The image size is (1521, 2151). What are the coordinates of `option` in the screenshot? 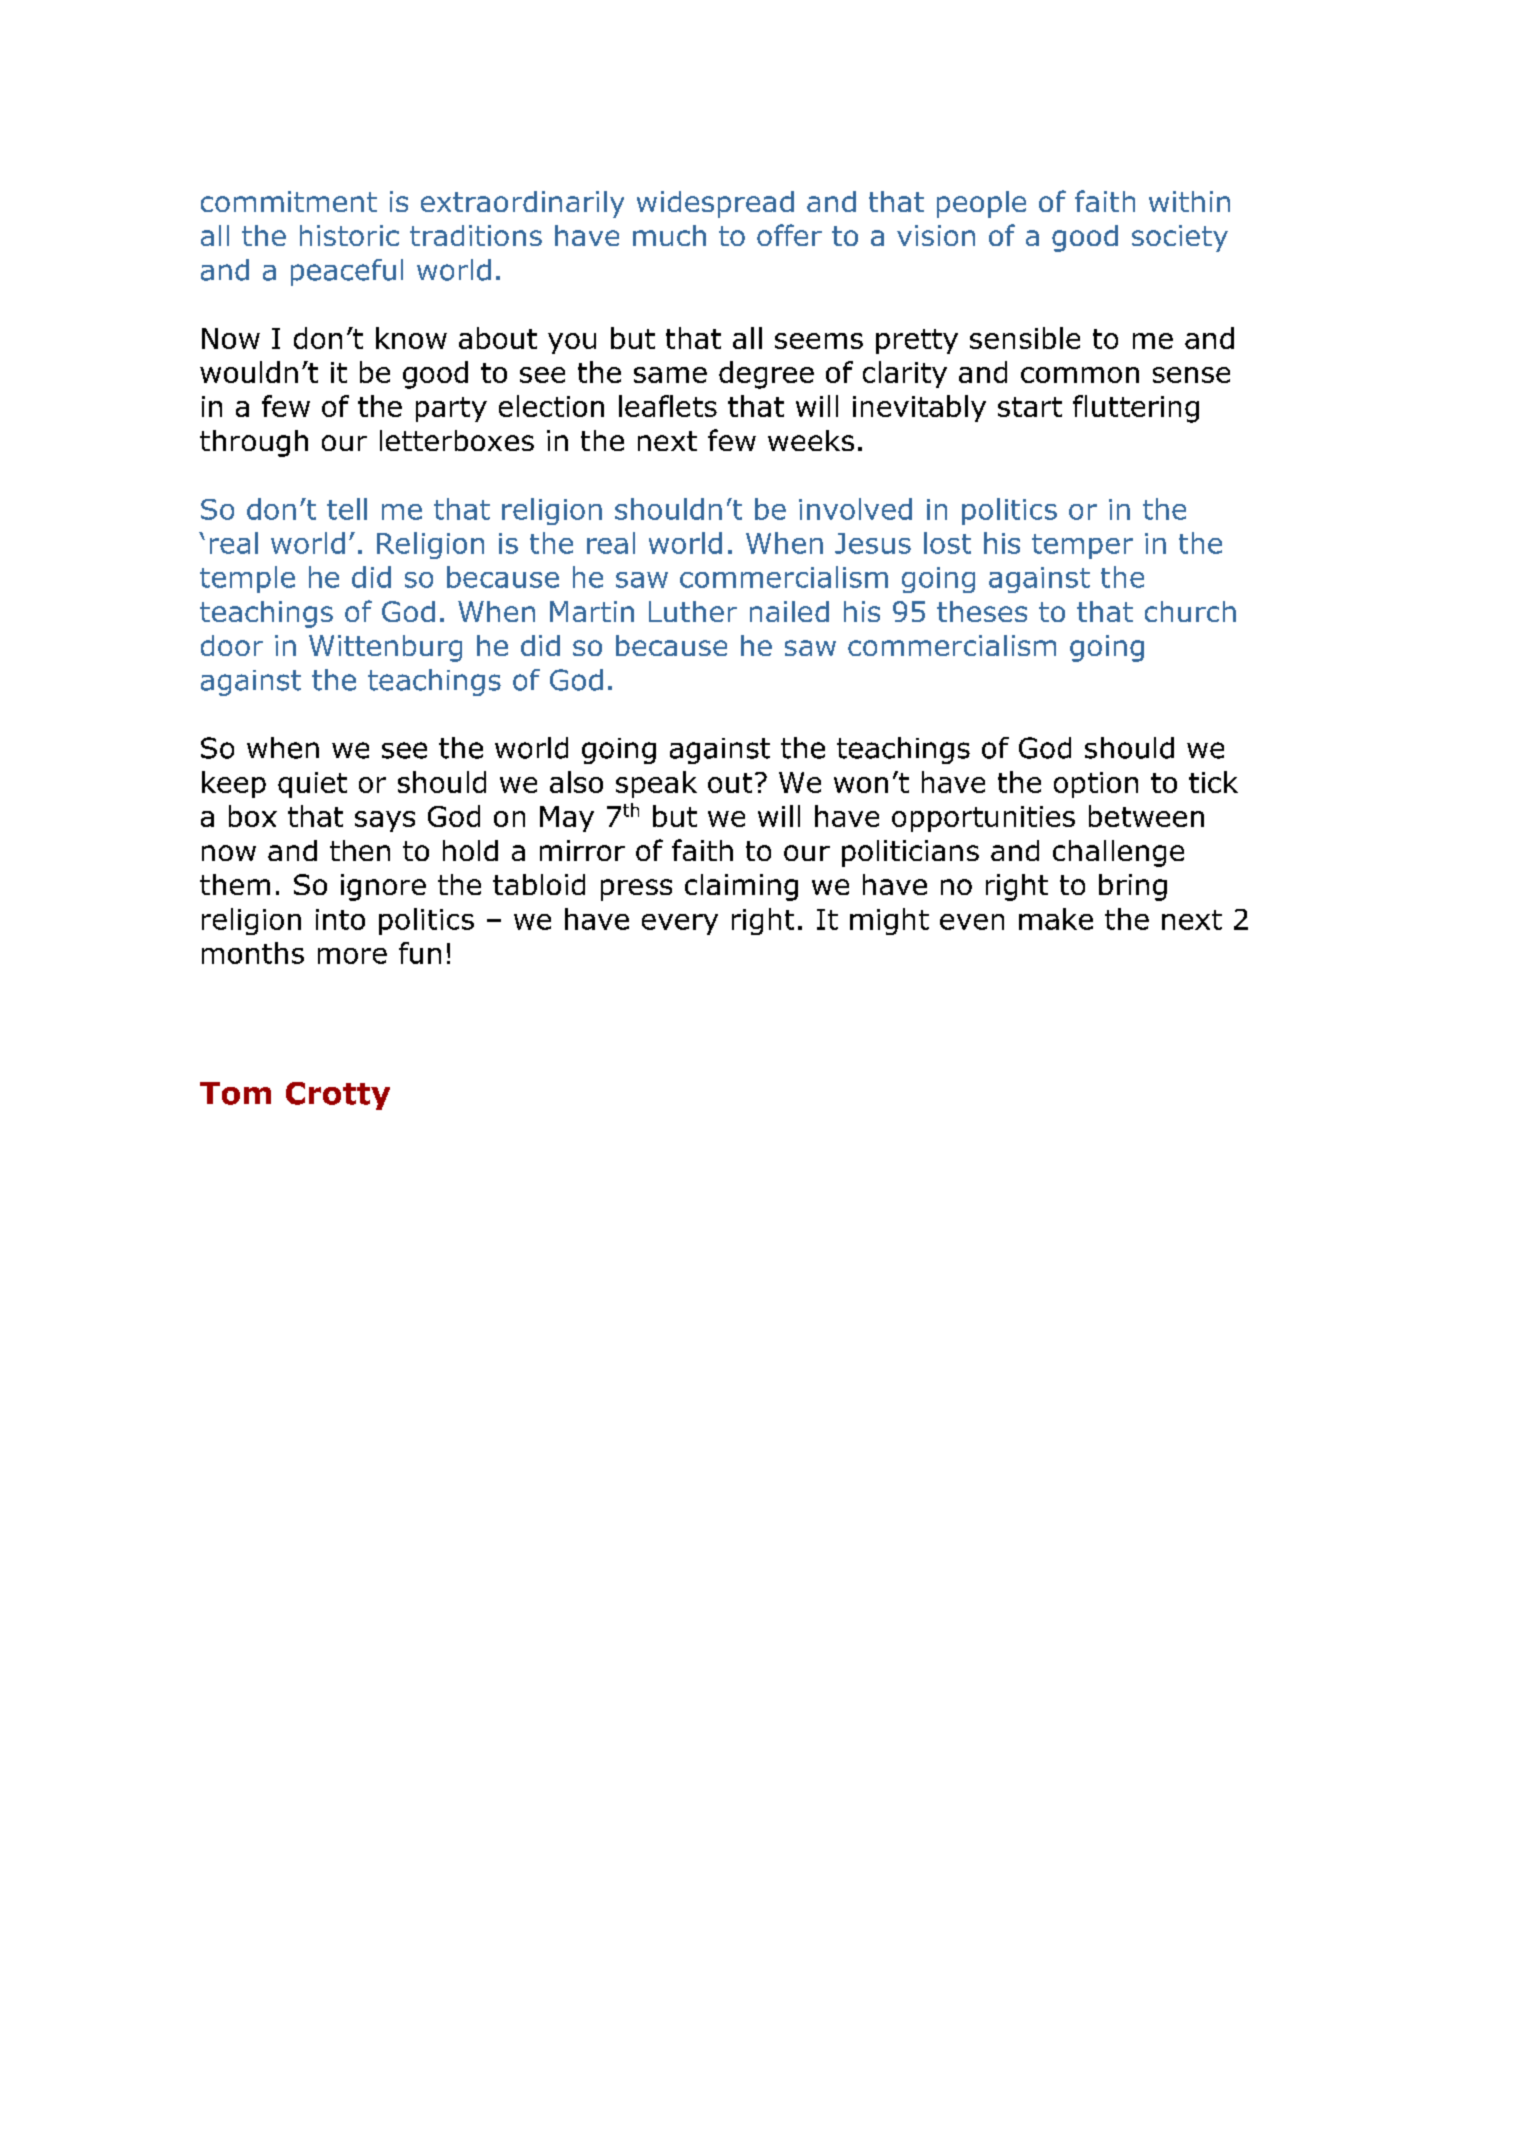 It's located at (1096, 785).
